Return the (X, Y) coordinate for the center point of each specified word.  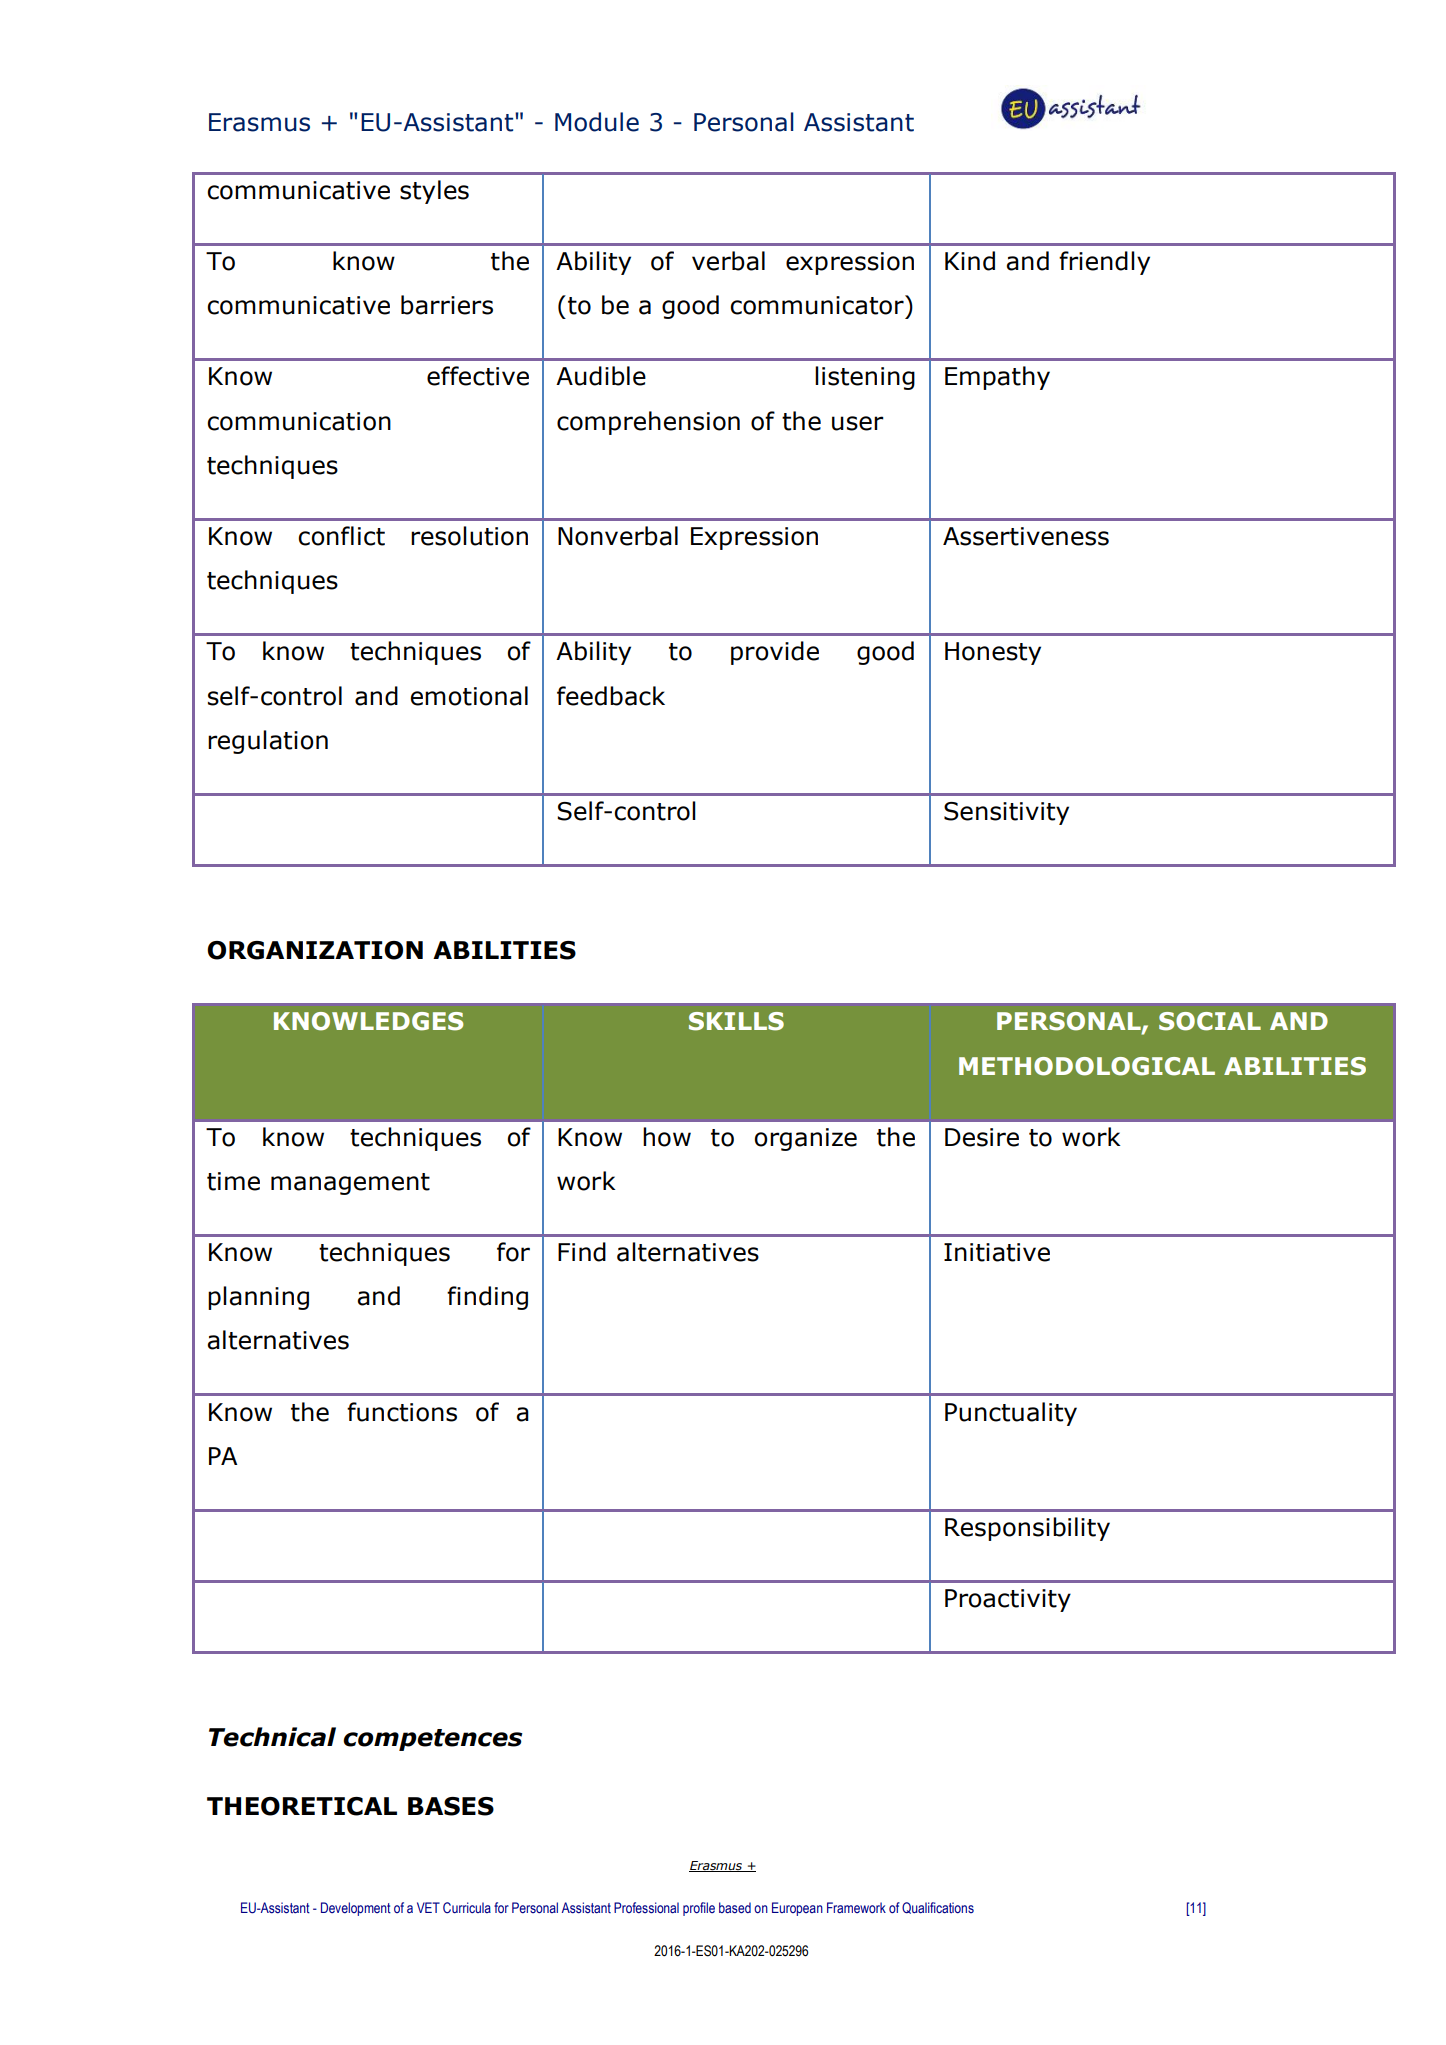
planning (258, 1298)
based (735, 1908)
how (667, 1137)
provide (775, 653)
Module (597, 122)
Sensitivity (1006, 813)
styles (434, 192)
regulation (268, 742)
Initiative (997, 1252)
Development (356, 1909)
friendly (1104, 263)
